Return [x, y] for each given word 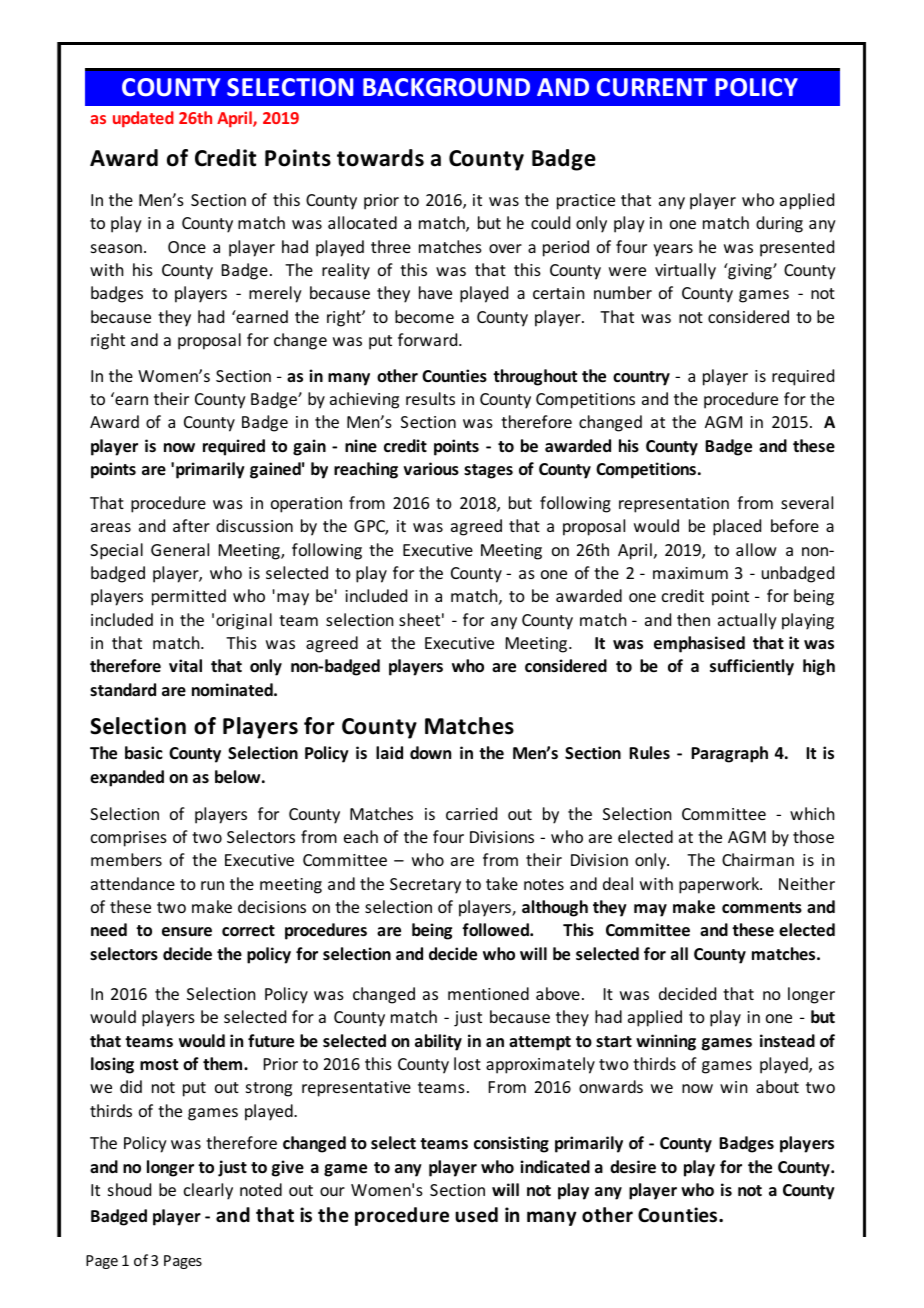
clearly [208, 1191]
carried [471, 813]
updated [143, 119]
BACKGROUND [446, 87]
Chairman [758, 859]
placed [737, 527]
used [476, 1215]
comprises [129, 839]
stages [488, 471]
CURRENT [652, 87]
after [191, 525]
